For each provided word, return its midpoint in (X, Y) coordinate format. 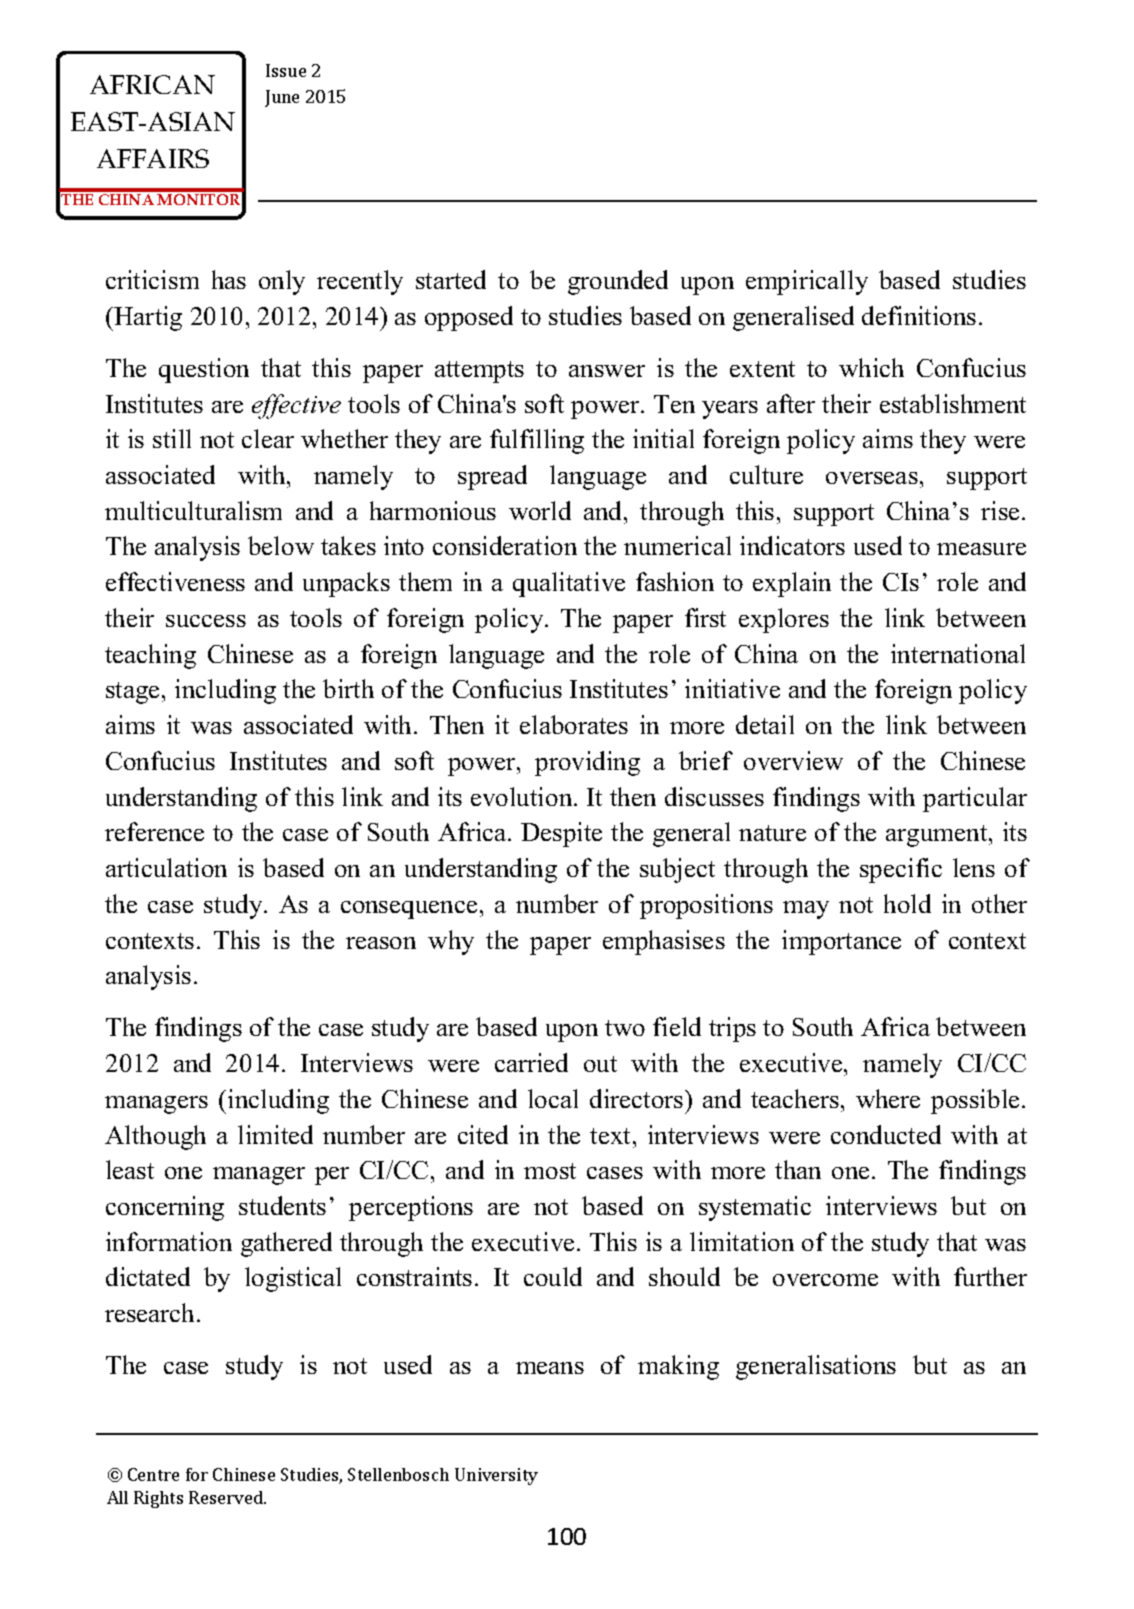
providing (587, 763)
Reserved (227, 1497)
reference (154, 831)
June (282, 98)
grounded (618, 282)
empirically (807, 282)
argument (938, 836)
